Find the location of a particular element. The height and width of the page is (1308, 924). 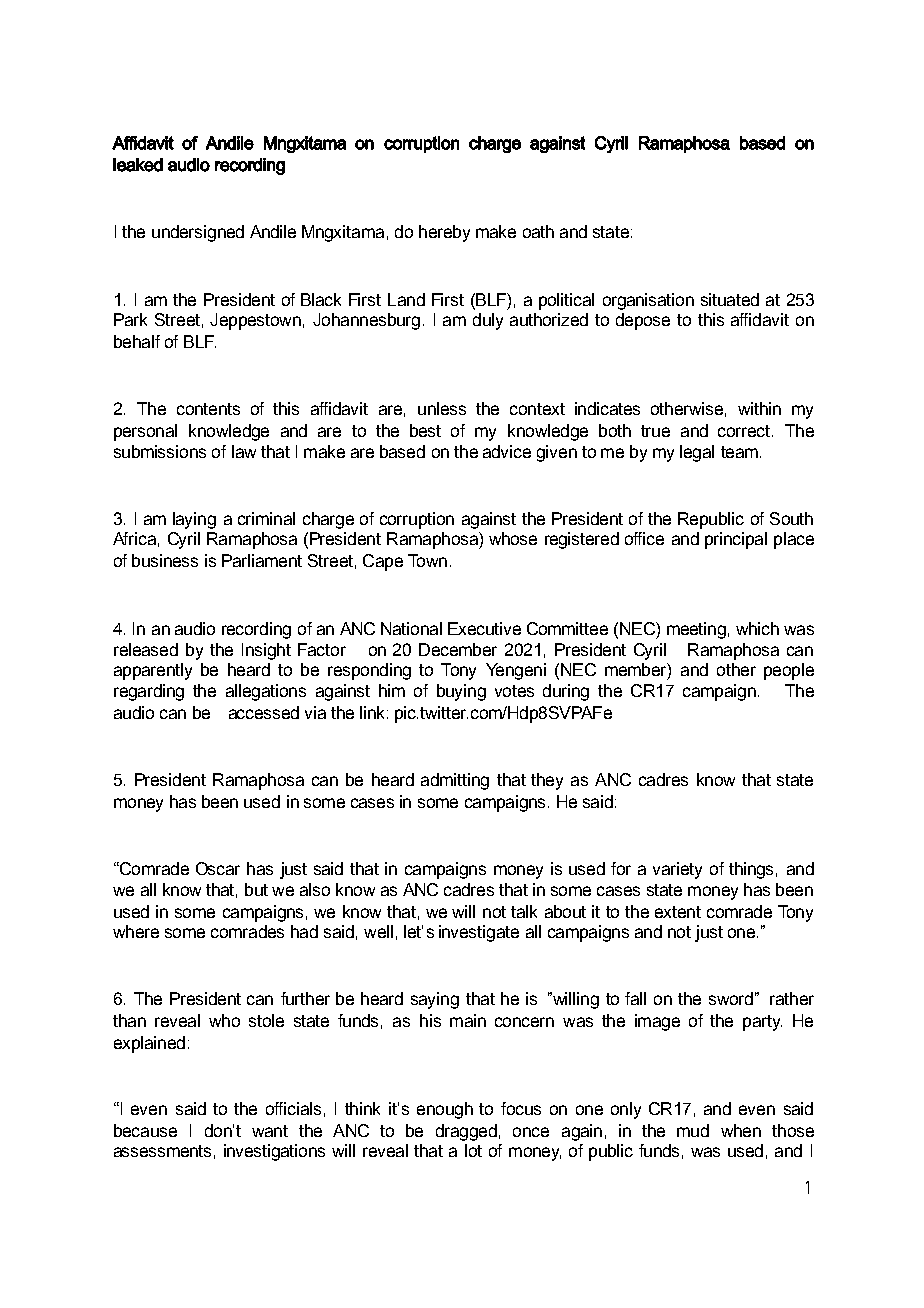

Oscar is located at coordinates (218, 868).
